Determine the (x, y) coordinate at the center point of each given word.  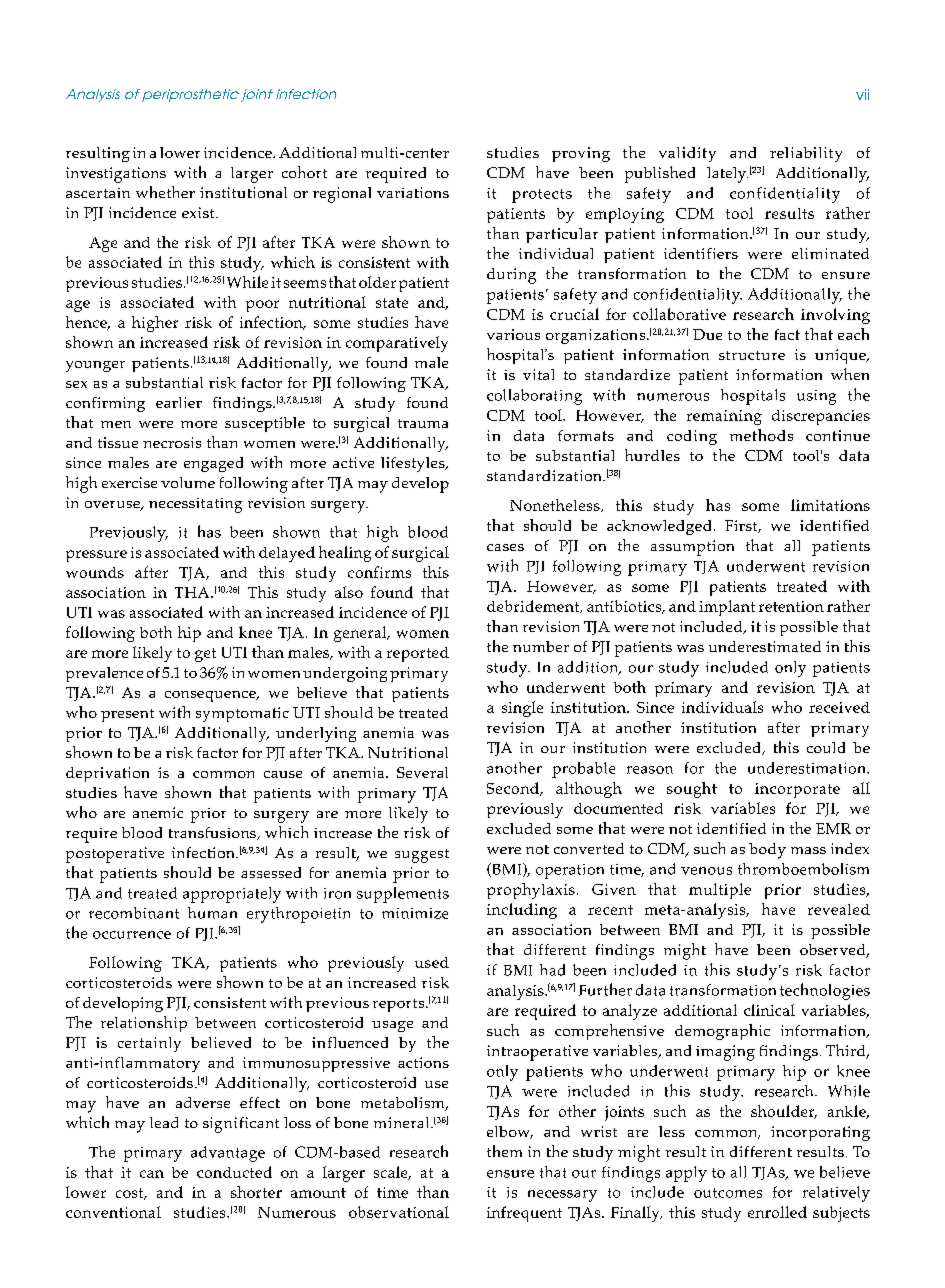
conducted (234, 1172)
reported (418, 654)
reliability (806, 154)
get (205, 655)
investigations (116, 175)
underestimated (765, 646)
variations (413, 192)
